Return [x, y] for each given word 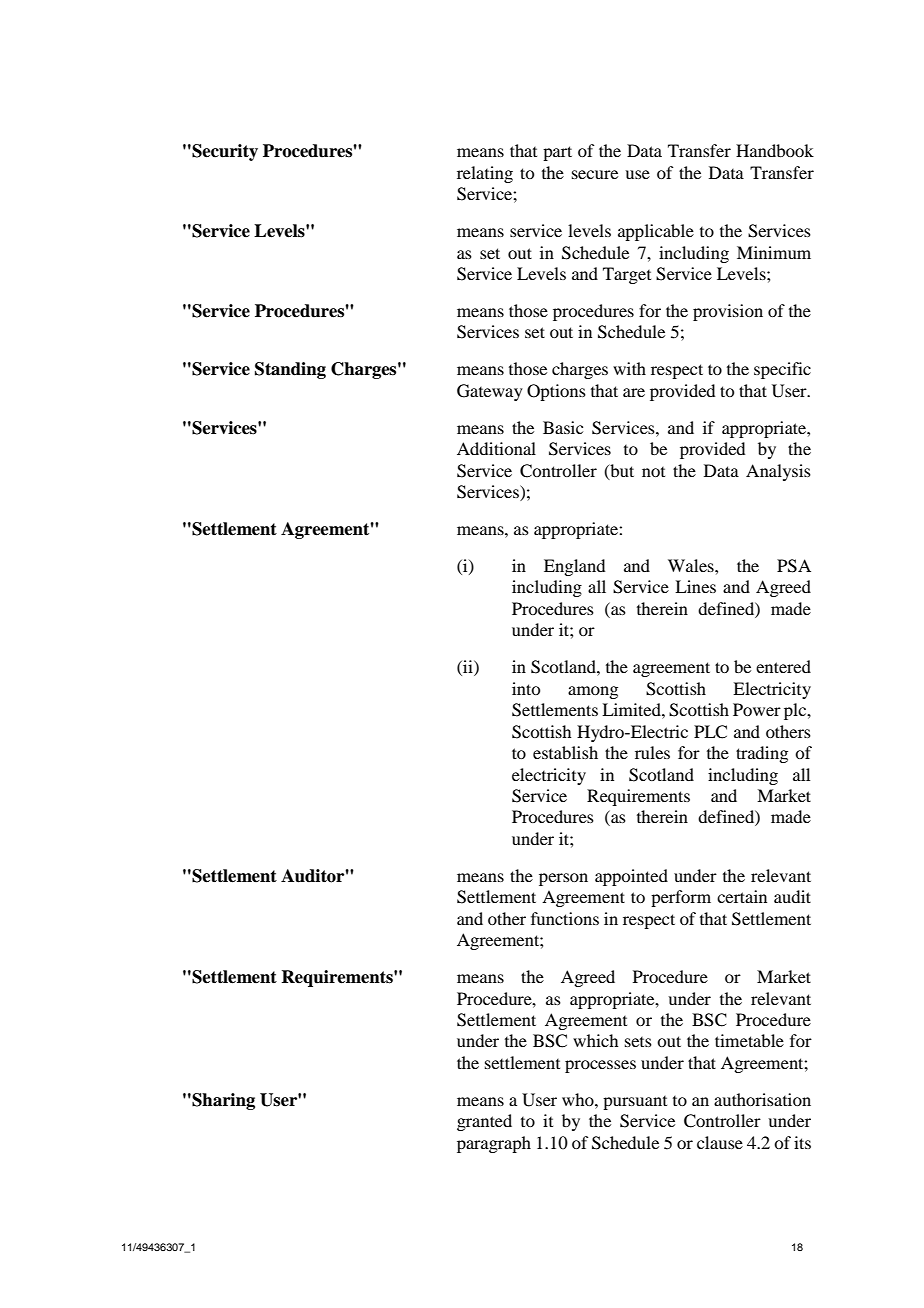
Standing [290, 370]
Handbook [775, 150]
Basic [563, 427]
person [563, 879]
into [526, 688]
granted [484, 1122]
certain [742, 896]
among [593, 692]
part [557, 153]
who [579, 1099]
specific [782, 370]
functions [565, 918]
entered [783, 666]
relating [485, 174]
